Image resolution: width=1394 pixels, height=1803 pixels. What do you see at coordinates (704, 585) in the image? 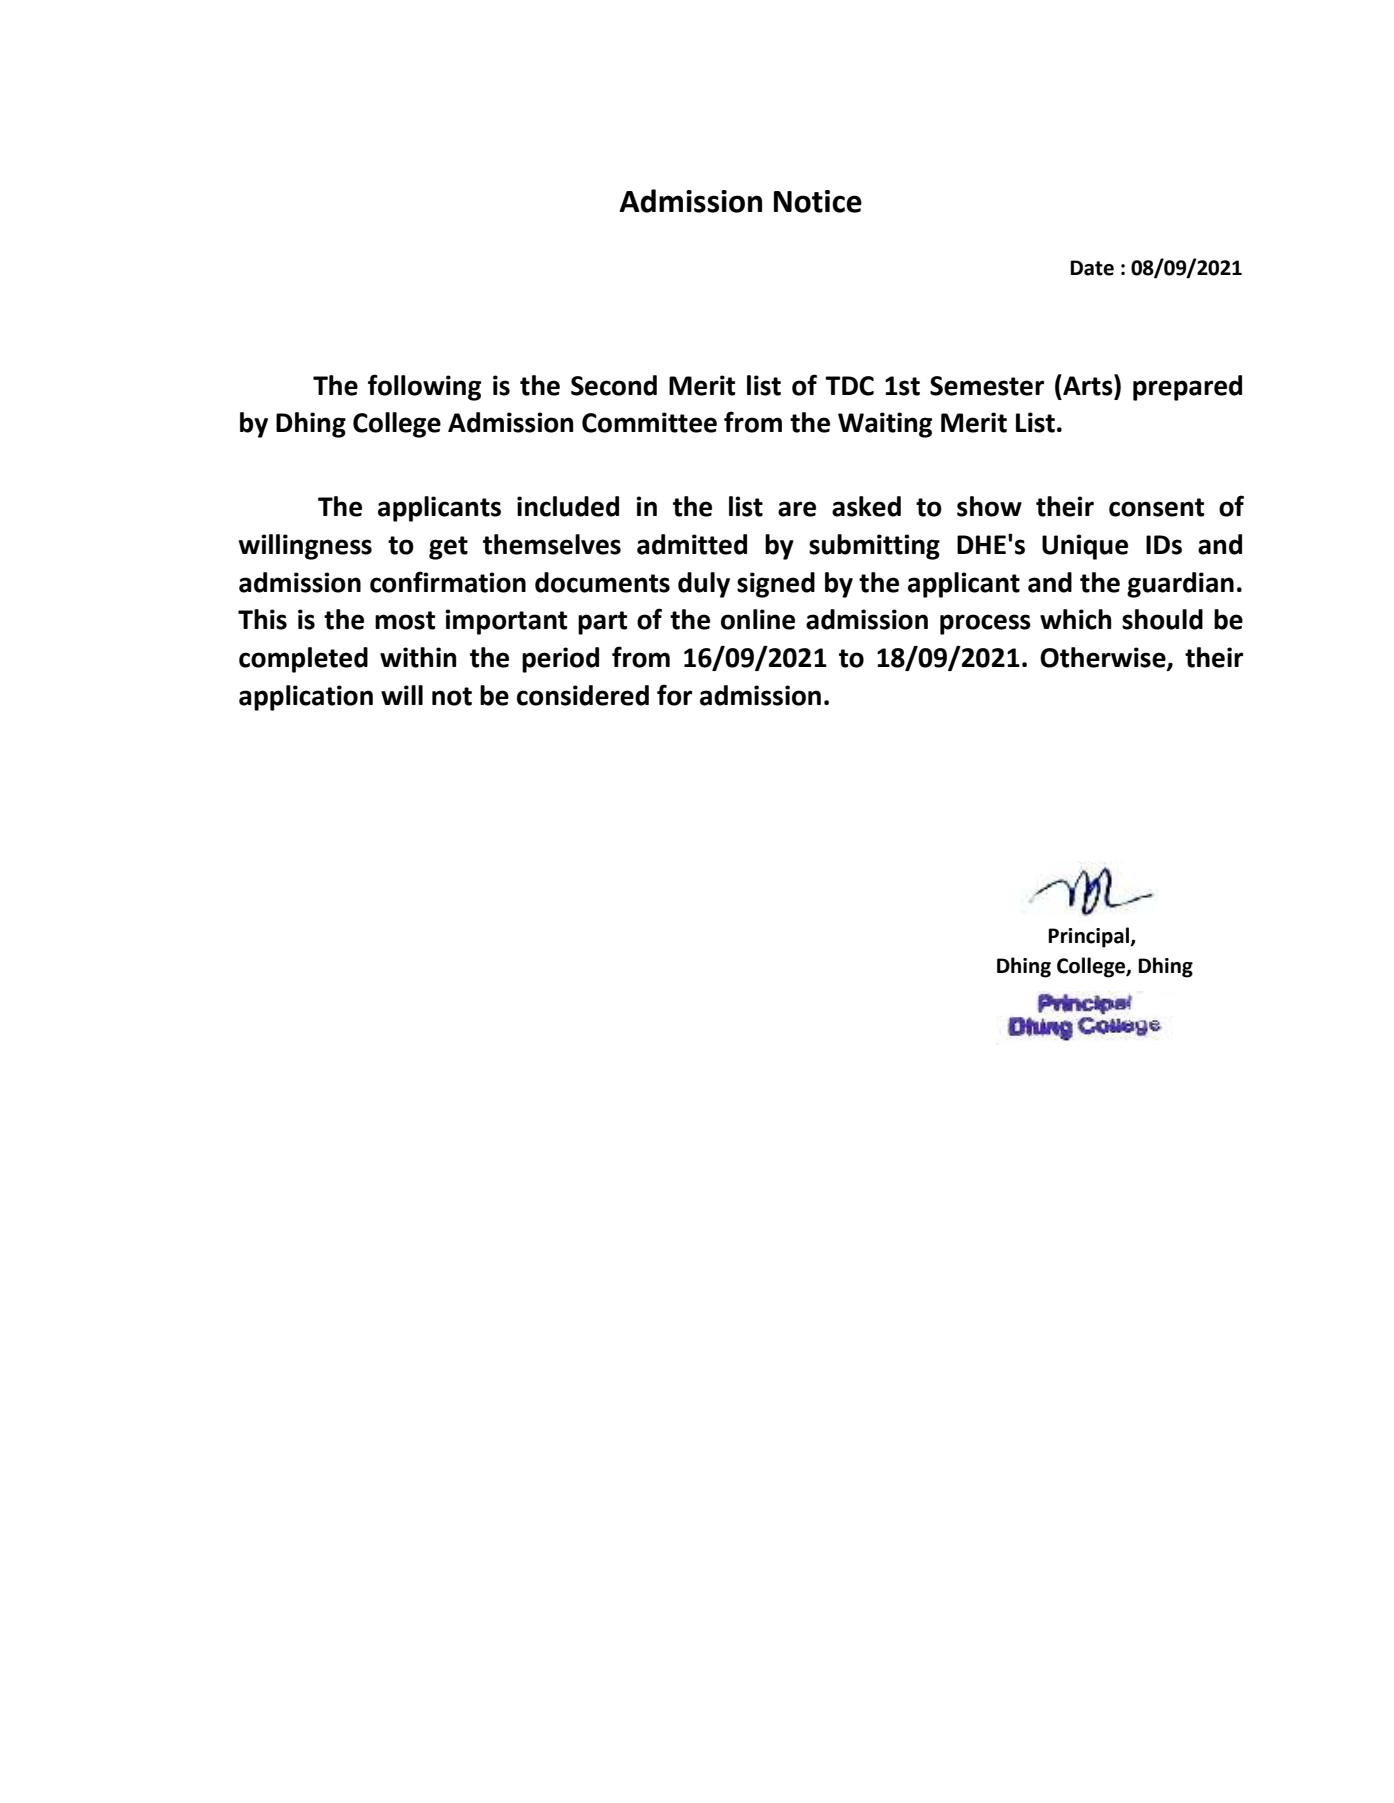
I see `duly` at bounding box center [704, 585].
